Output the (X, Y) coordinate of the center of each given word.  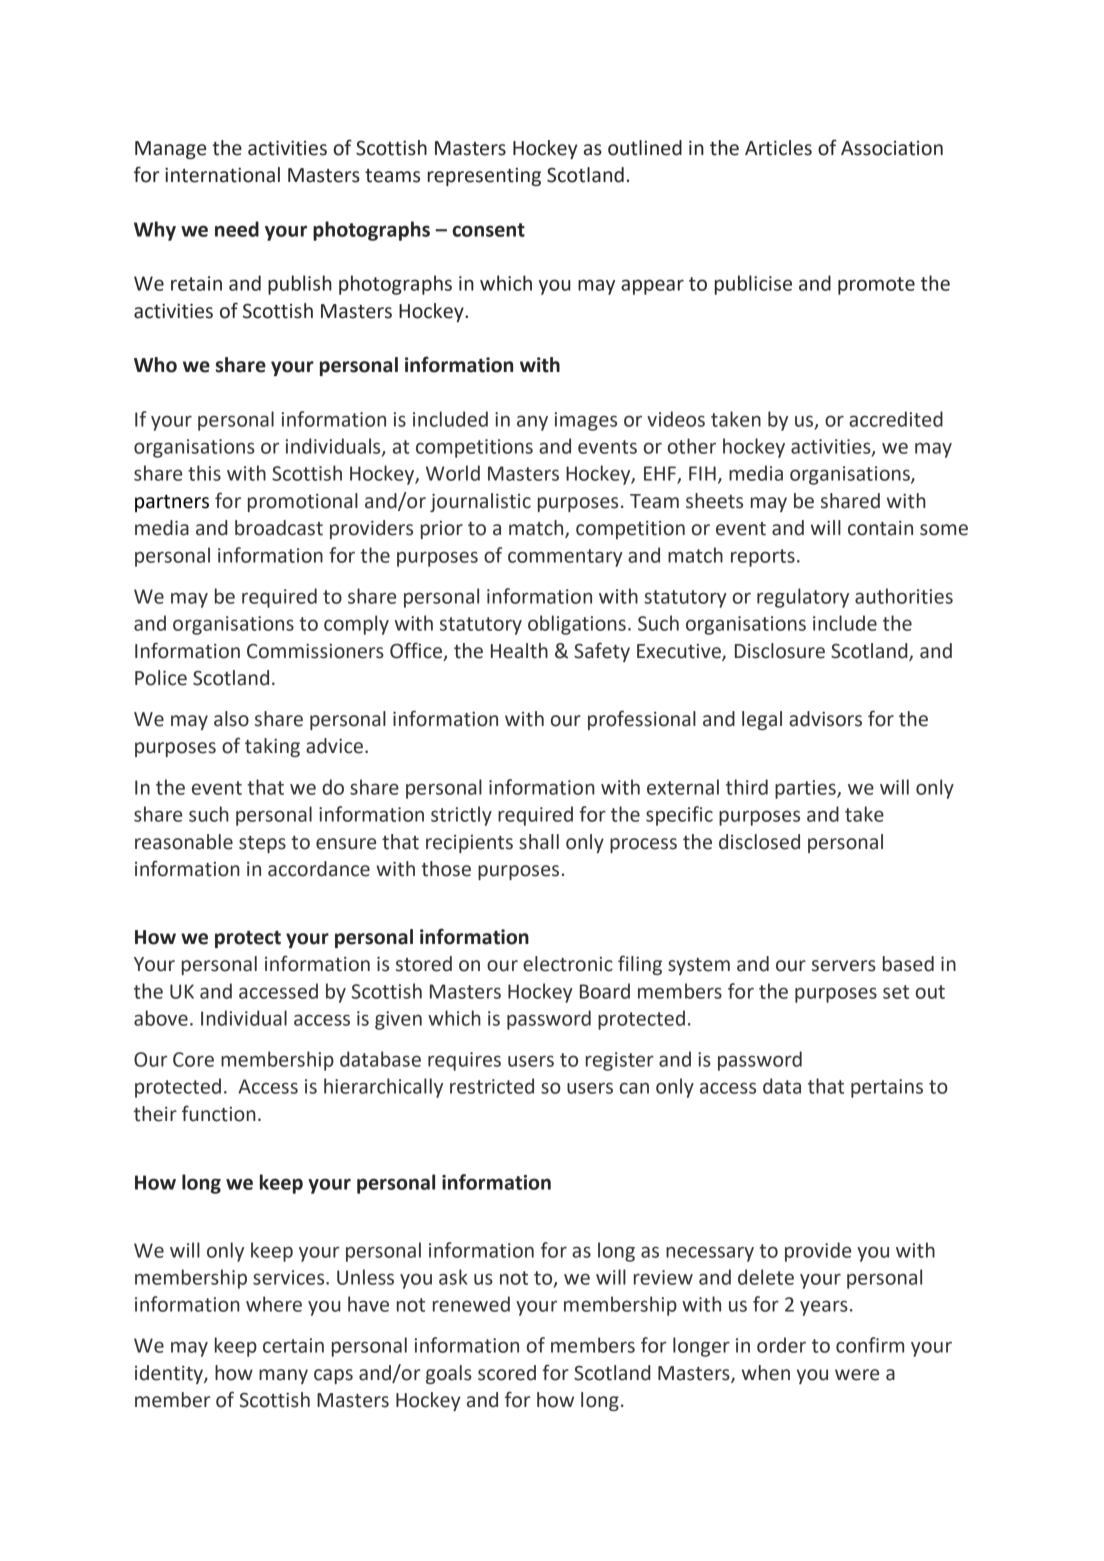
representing (484, 177)
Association (892, 148)
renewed (471, 1304)
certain (293, 1345)
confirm (870, 1345)
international (222, 175)
